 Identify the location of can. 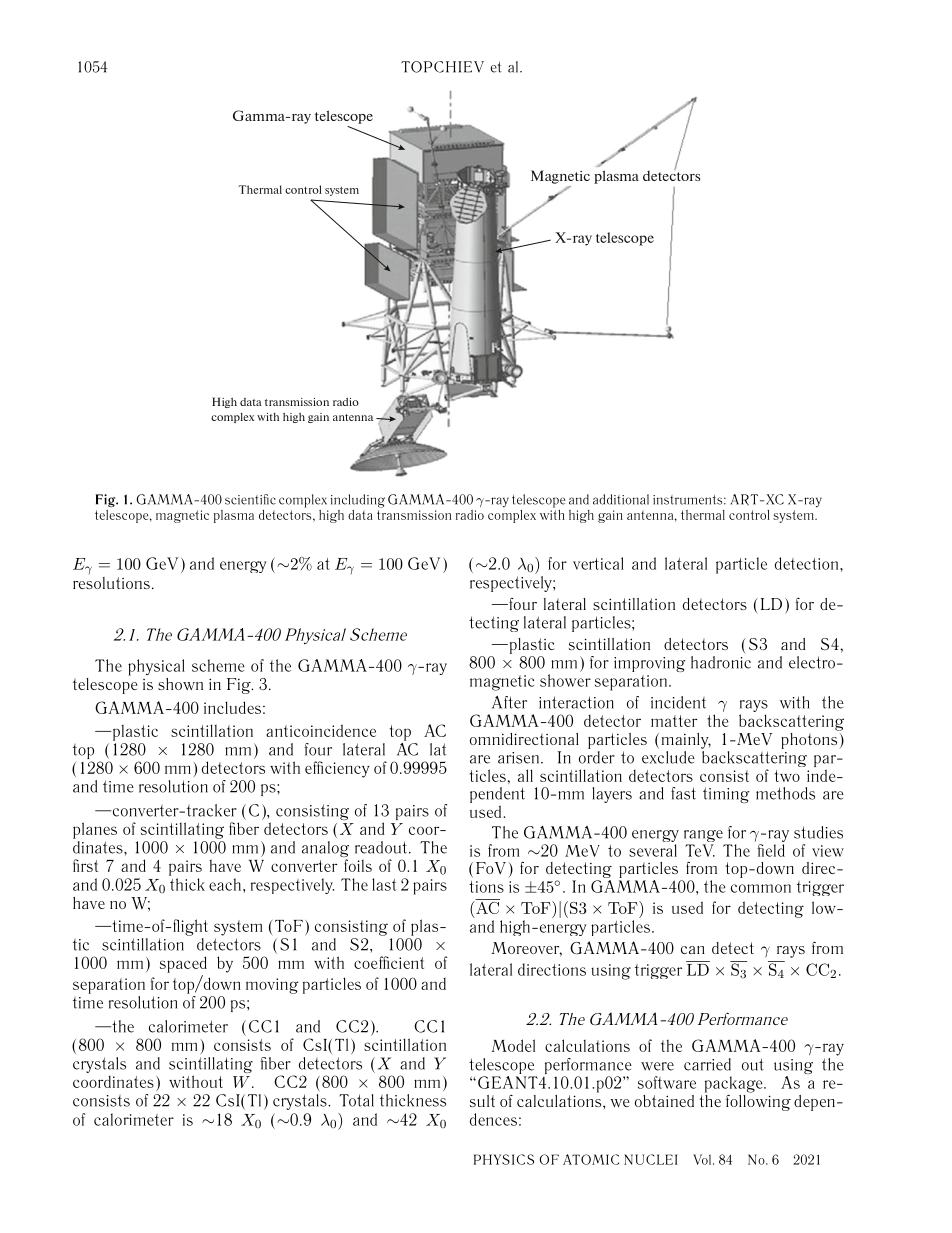
(693, 950).
